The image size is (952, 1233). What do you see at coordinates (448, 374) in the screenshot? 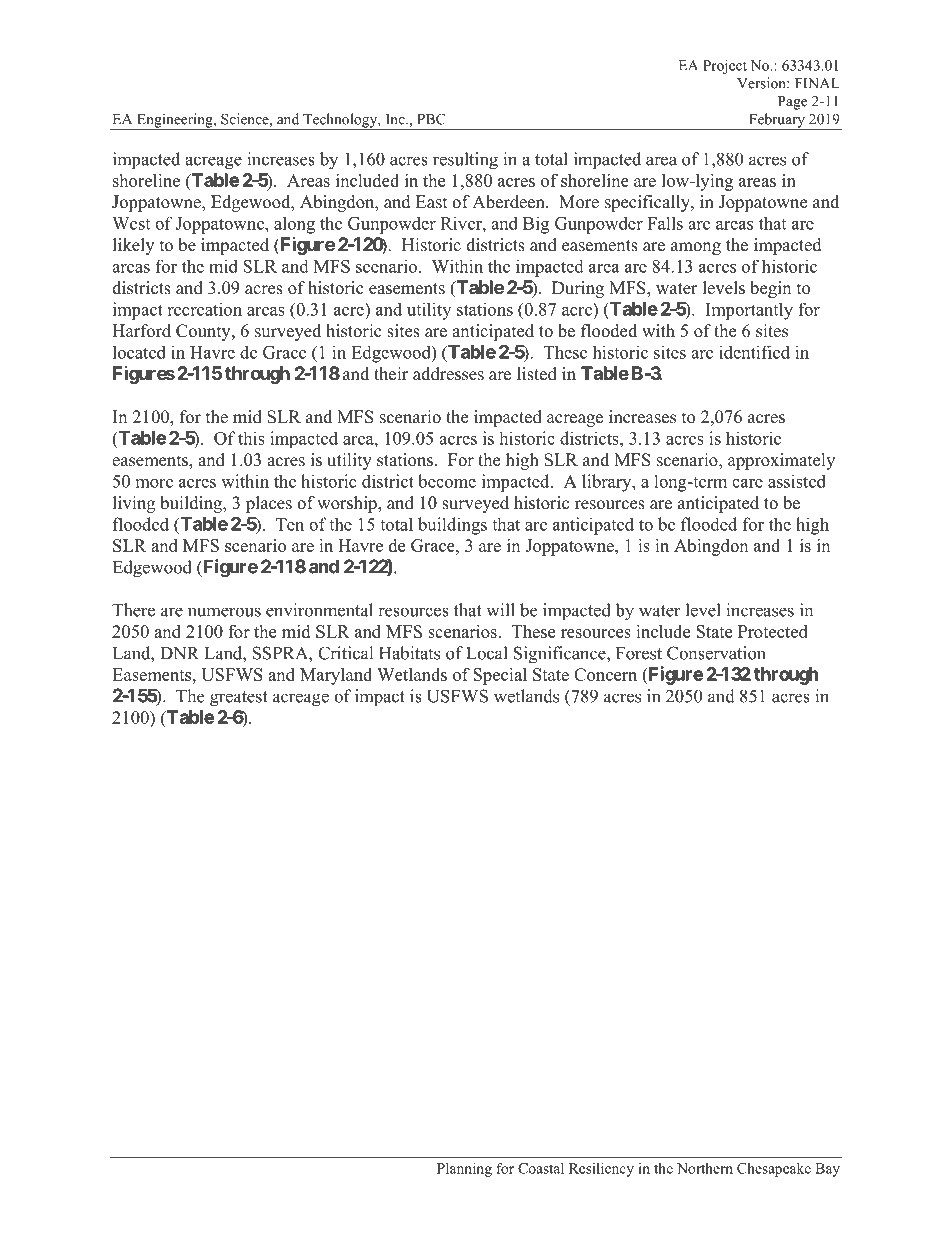
I see `addresses` at bounding box center [448, 374].
